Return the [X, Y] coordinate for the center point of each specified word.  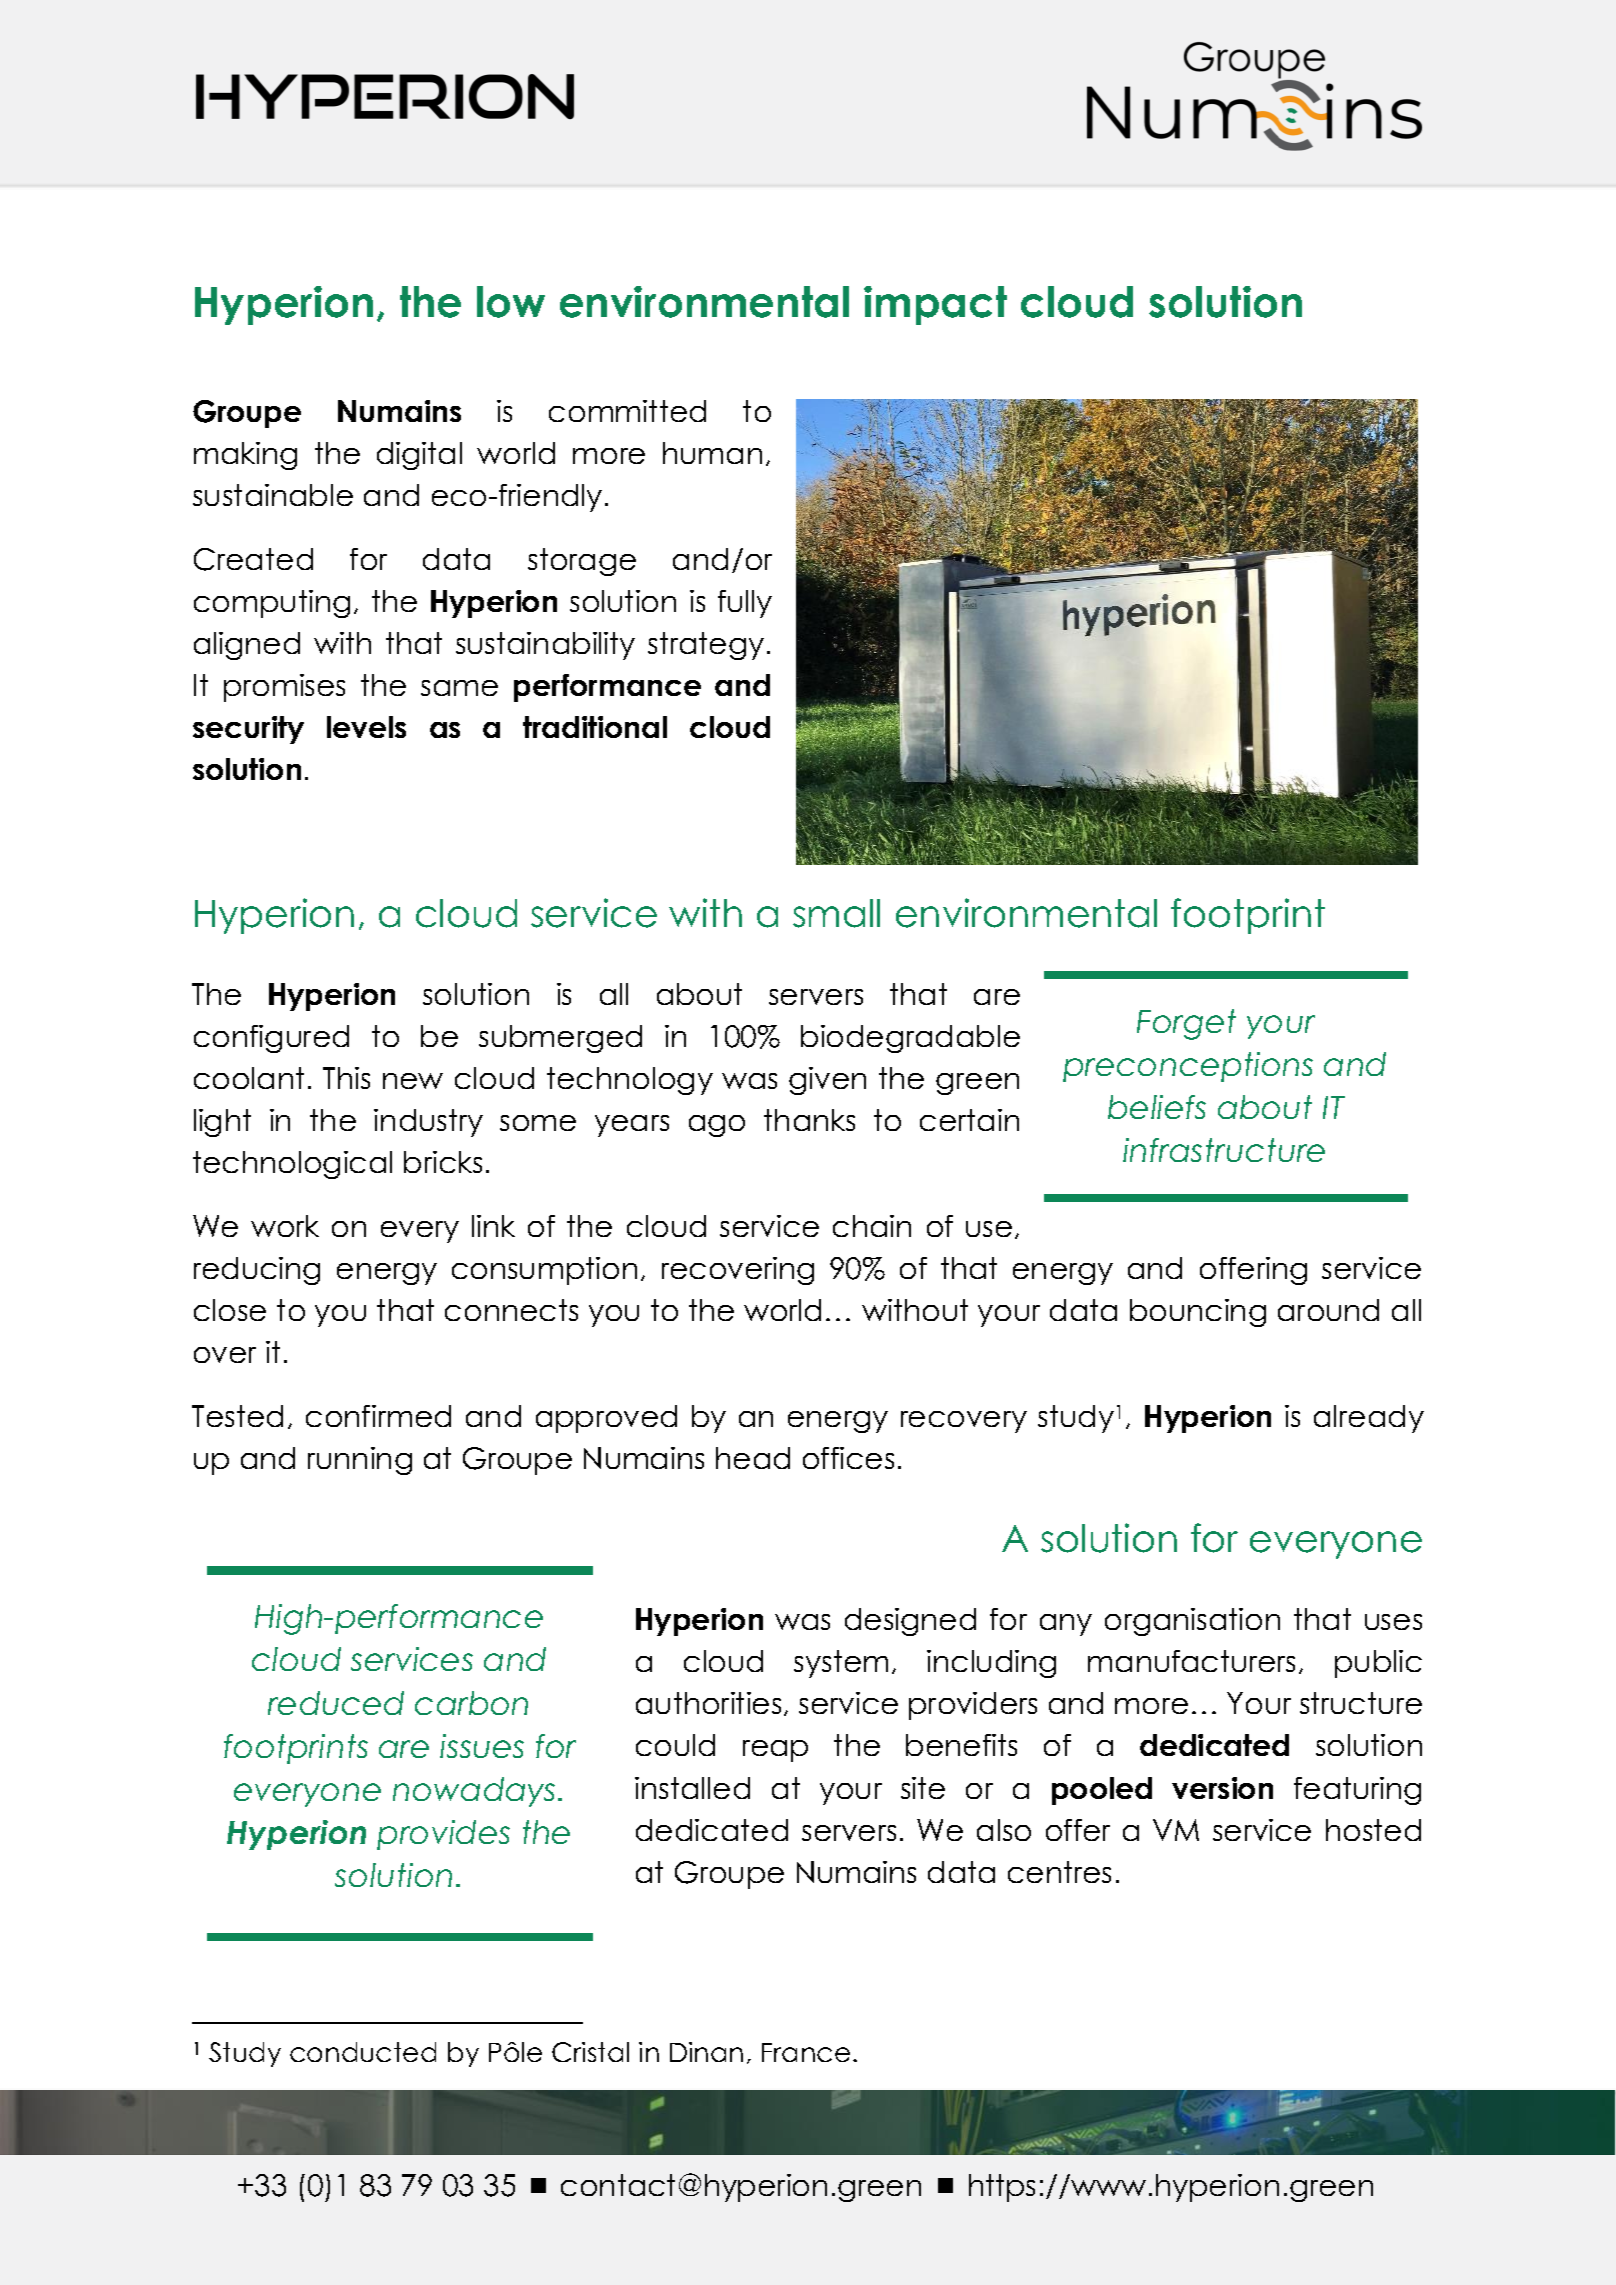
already [1369, 1419]
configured [271, 1039]
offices [848, 1458]
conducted [363, 2052]
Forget [1186, 1024]
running [360, 1461]
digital [419, 456]
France [806, 2052]
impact [935, 305]
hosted [1373, 1830]
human [712, 453]
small [836, 913]
